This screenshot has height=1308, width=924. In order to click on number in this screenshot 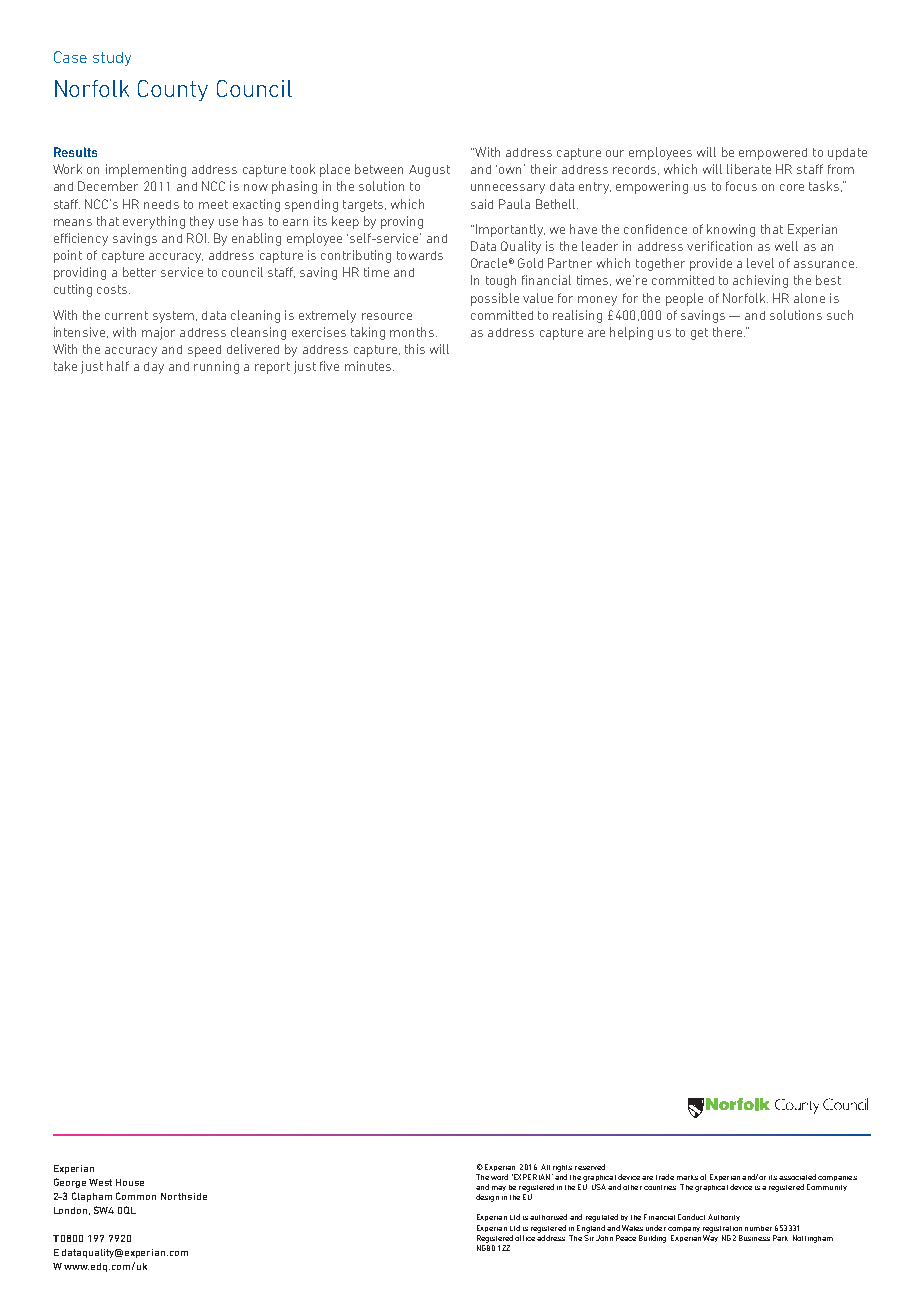, I will do `click(758, 1228)`.
